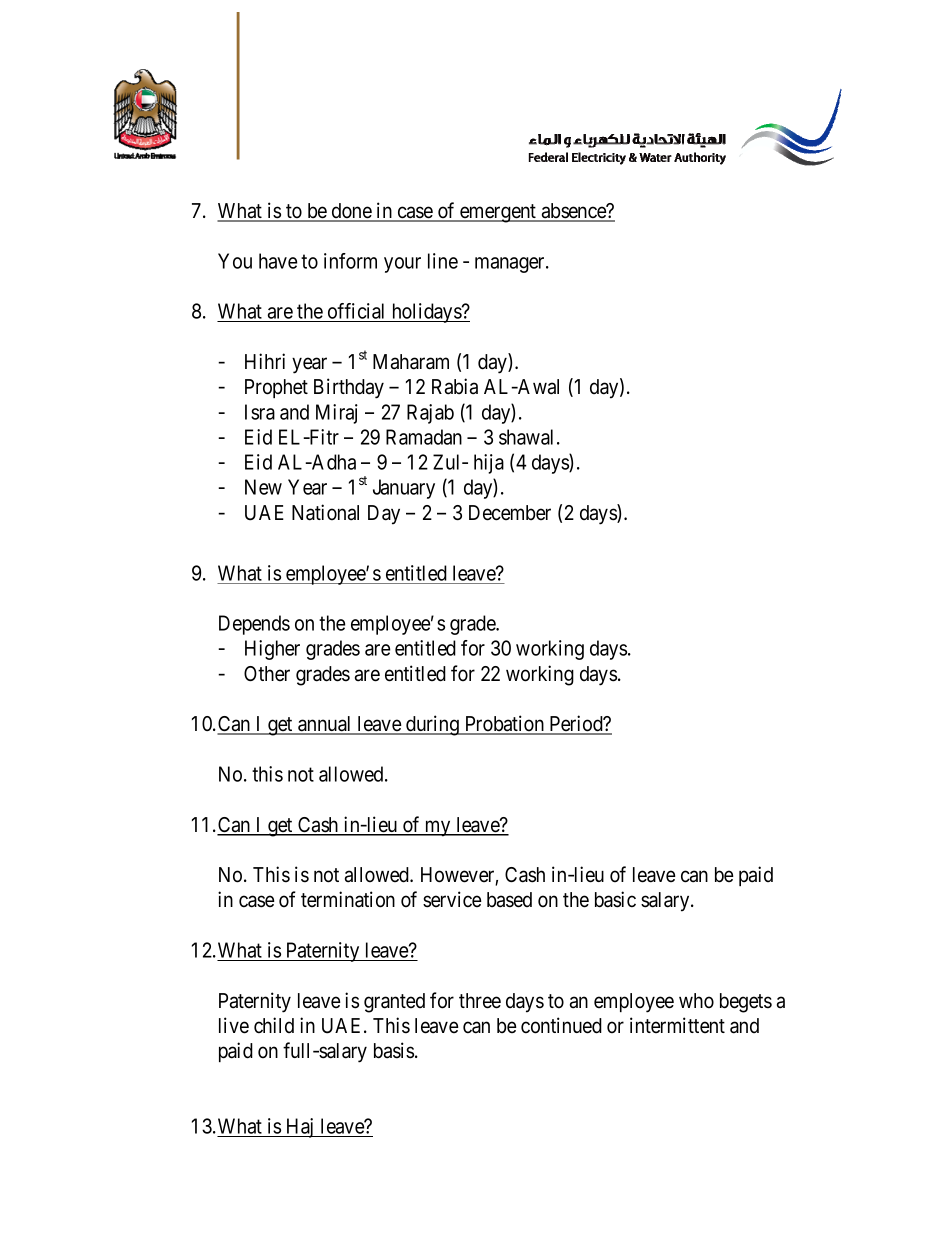 The width and height of the screenshot is (952, 1233). What do you see at coordinates (278, 261) in the screenshot?
I see `have` at bounding box center [278, 261].
